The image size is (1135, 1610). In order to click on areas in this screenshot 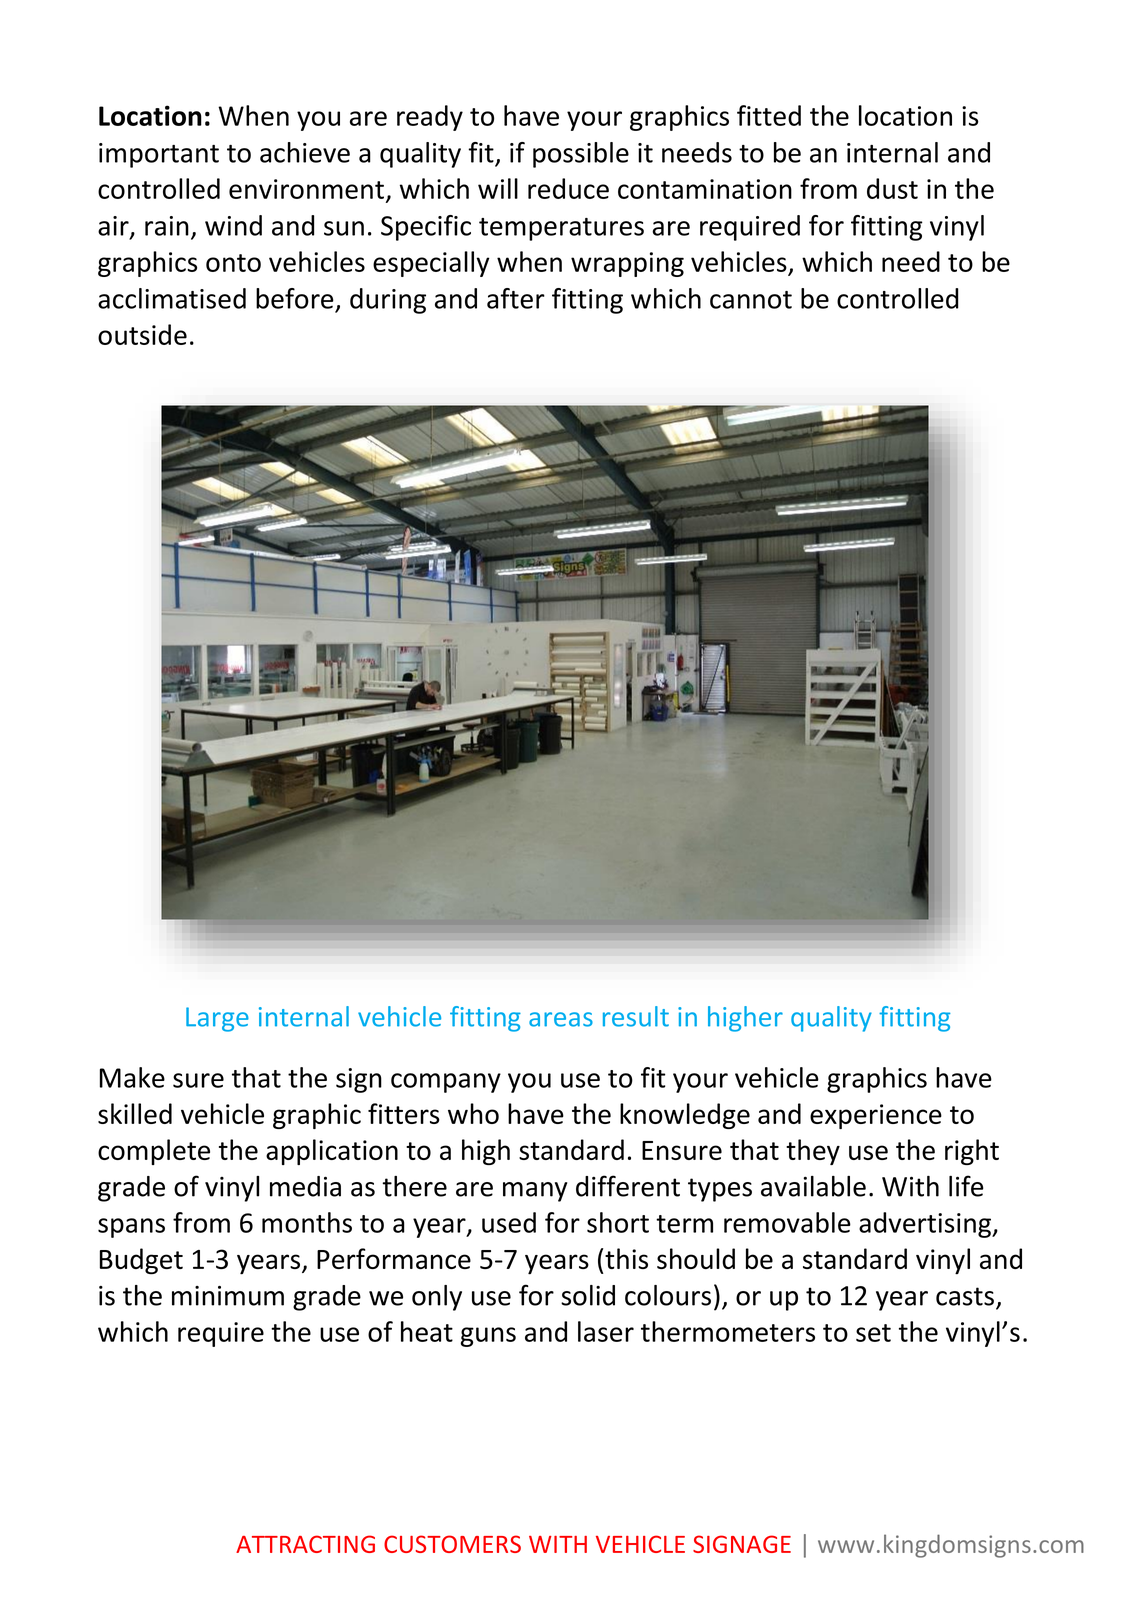, I will do `click(561, 1019)`.
